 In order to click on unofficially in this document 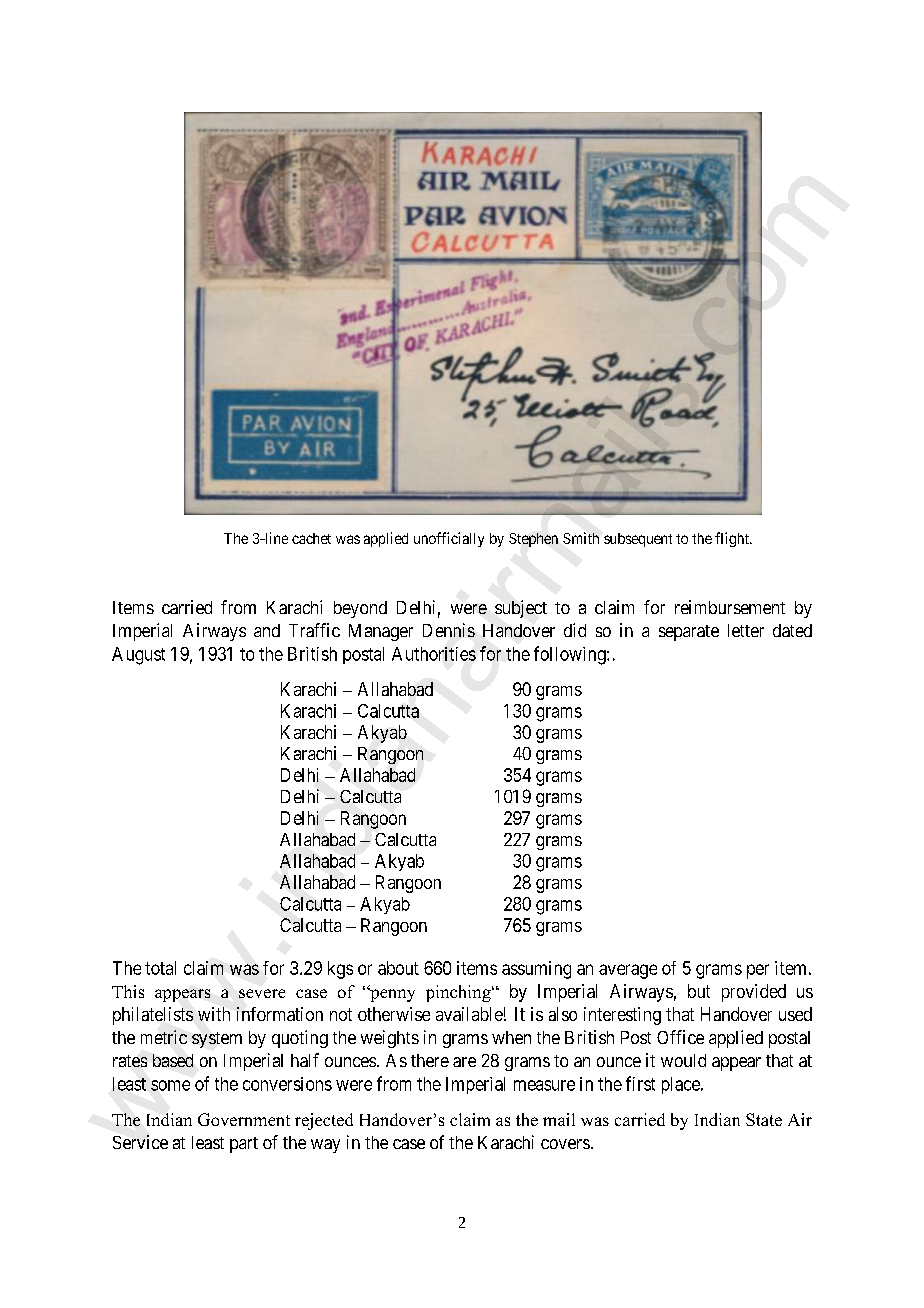, I will do `click(449, 539)`.
